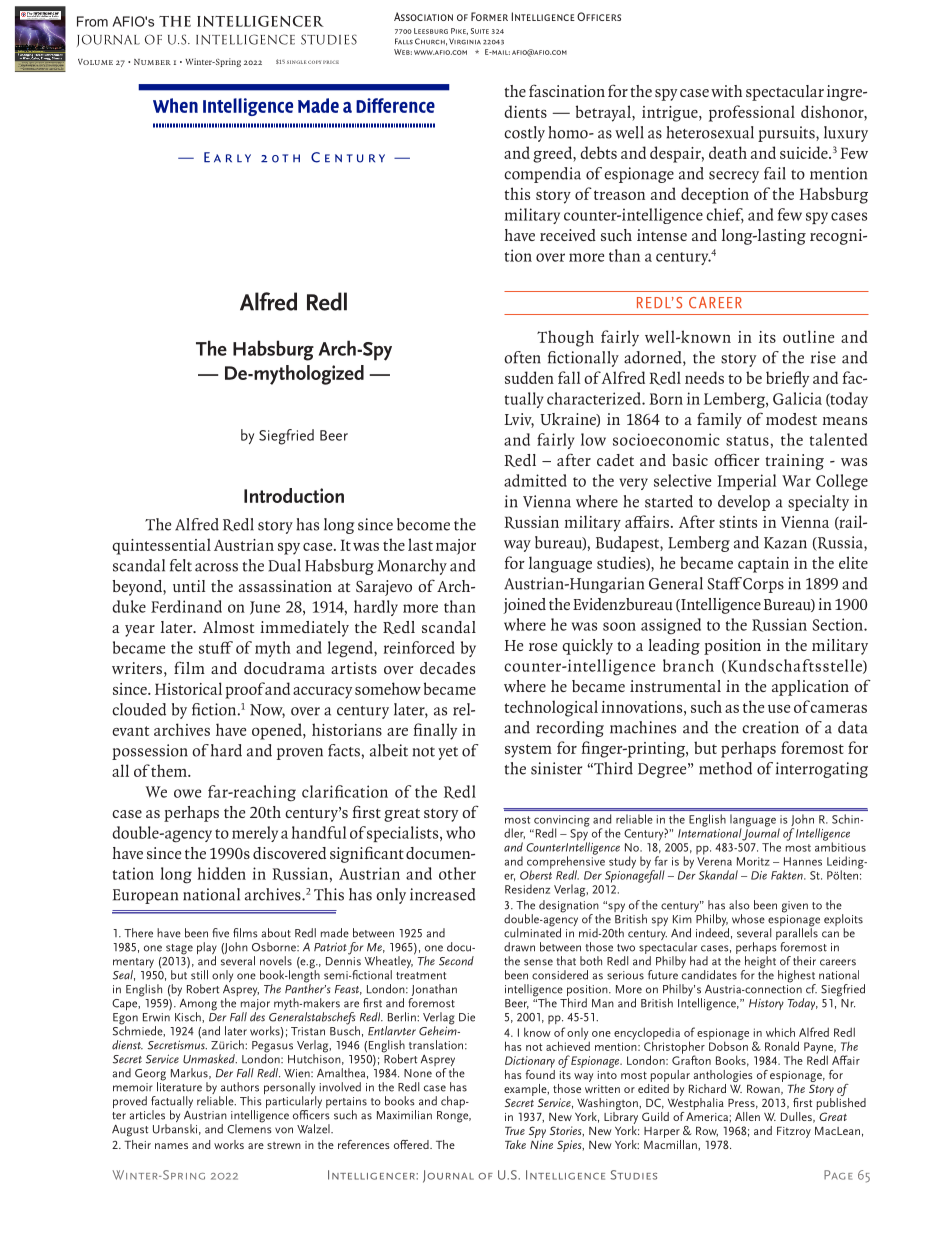 This screenshot has width=952, height=1233. I want to click on names, so click(171, 1146).
